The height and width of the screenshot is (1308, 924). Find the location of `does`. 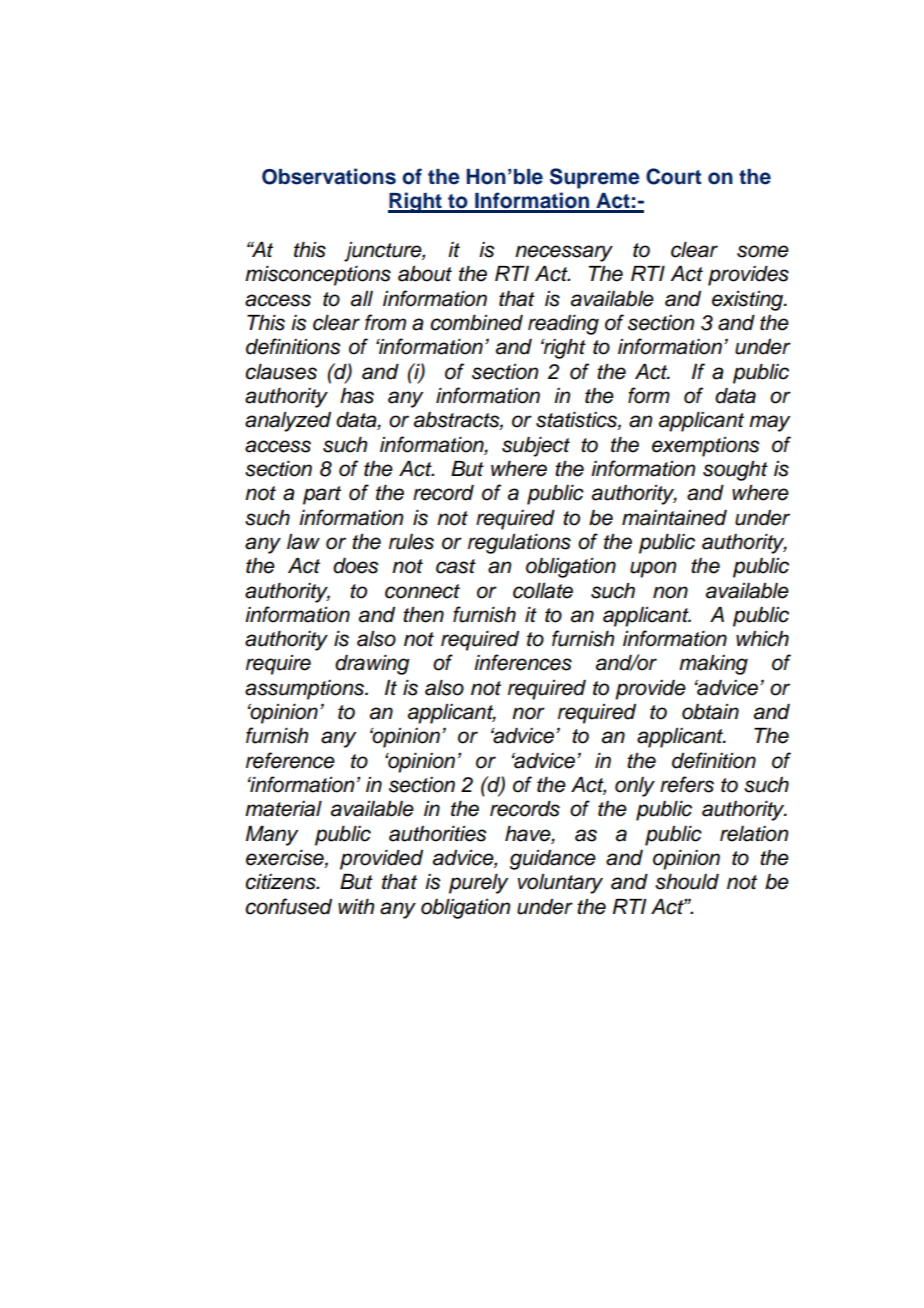

does is located at coordinates (356, 566).
